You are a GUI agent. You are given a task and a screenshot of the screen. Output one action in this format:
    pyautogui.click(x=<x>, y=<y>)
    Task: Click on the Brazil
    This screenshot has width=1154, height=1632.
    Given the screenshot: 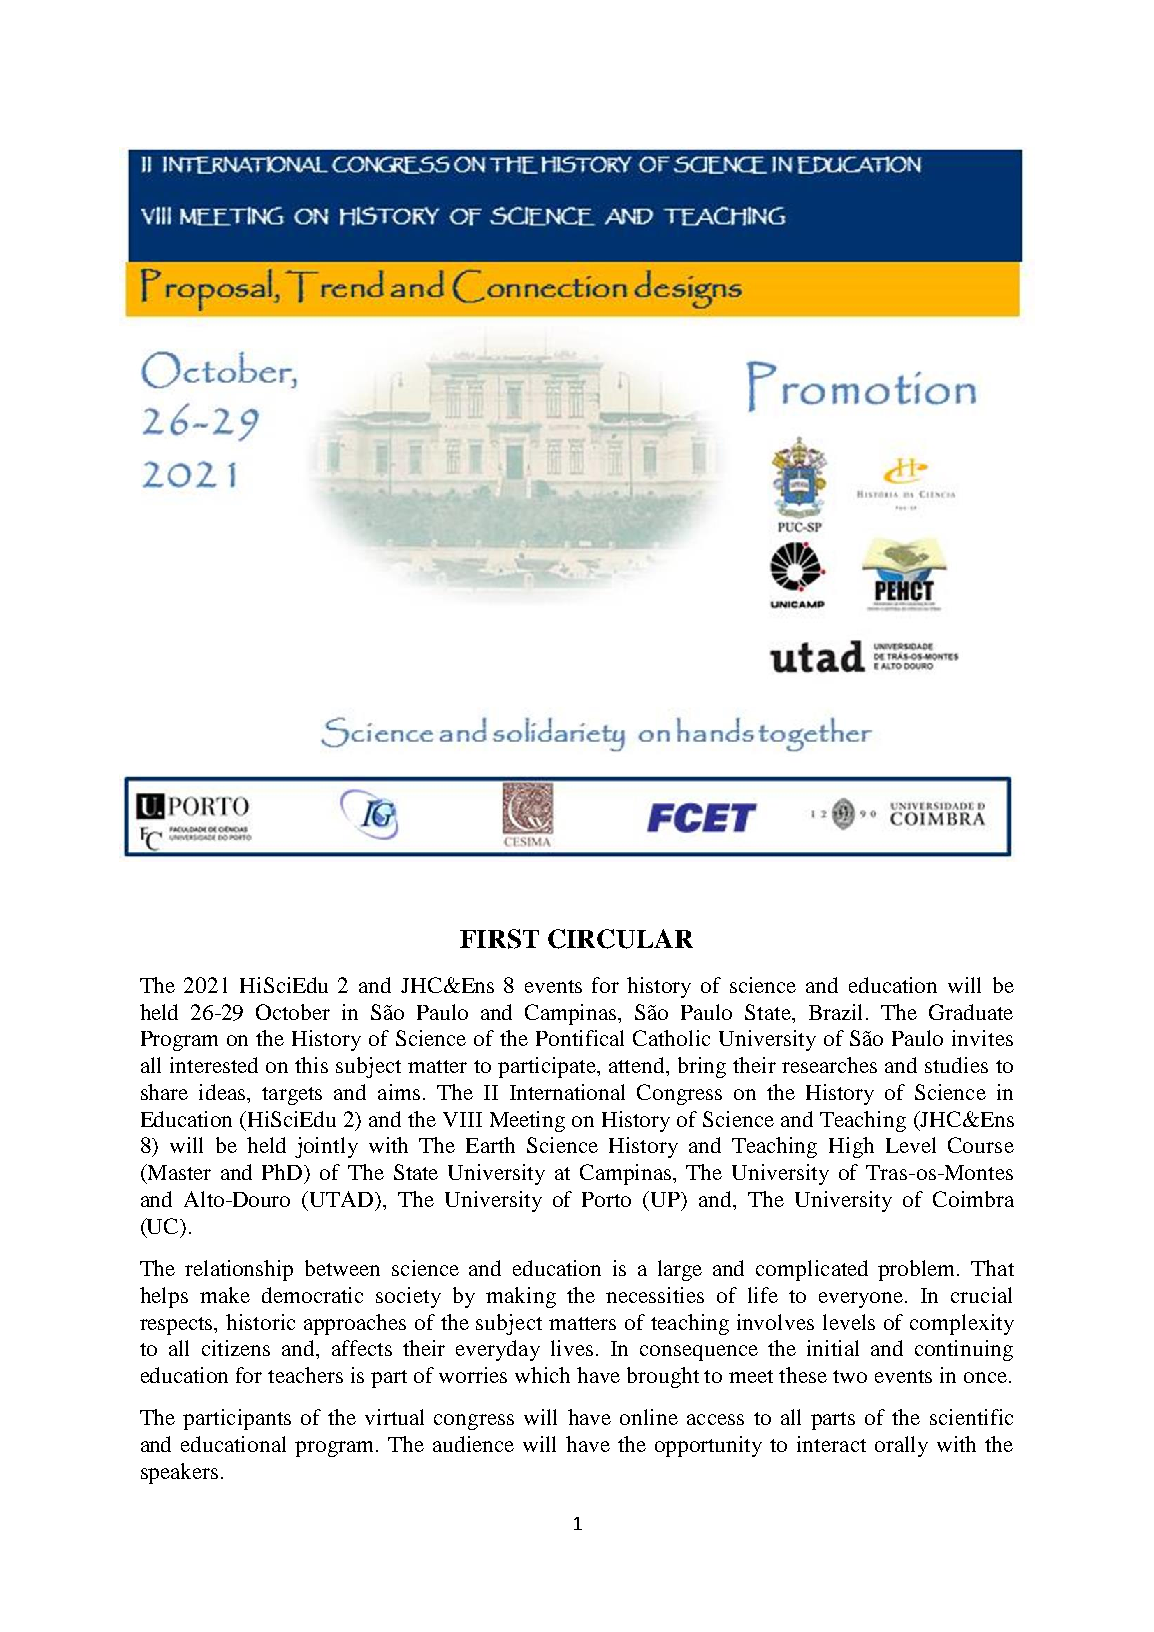 What is the action you would take?
    pyautogui.click(x=838, y=1012)
